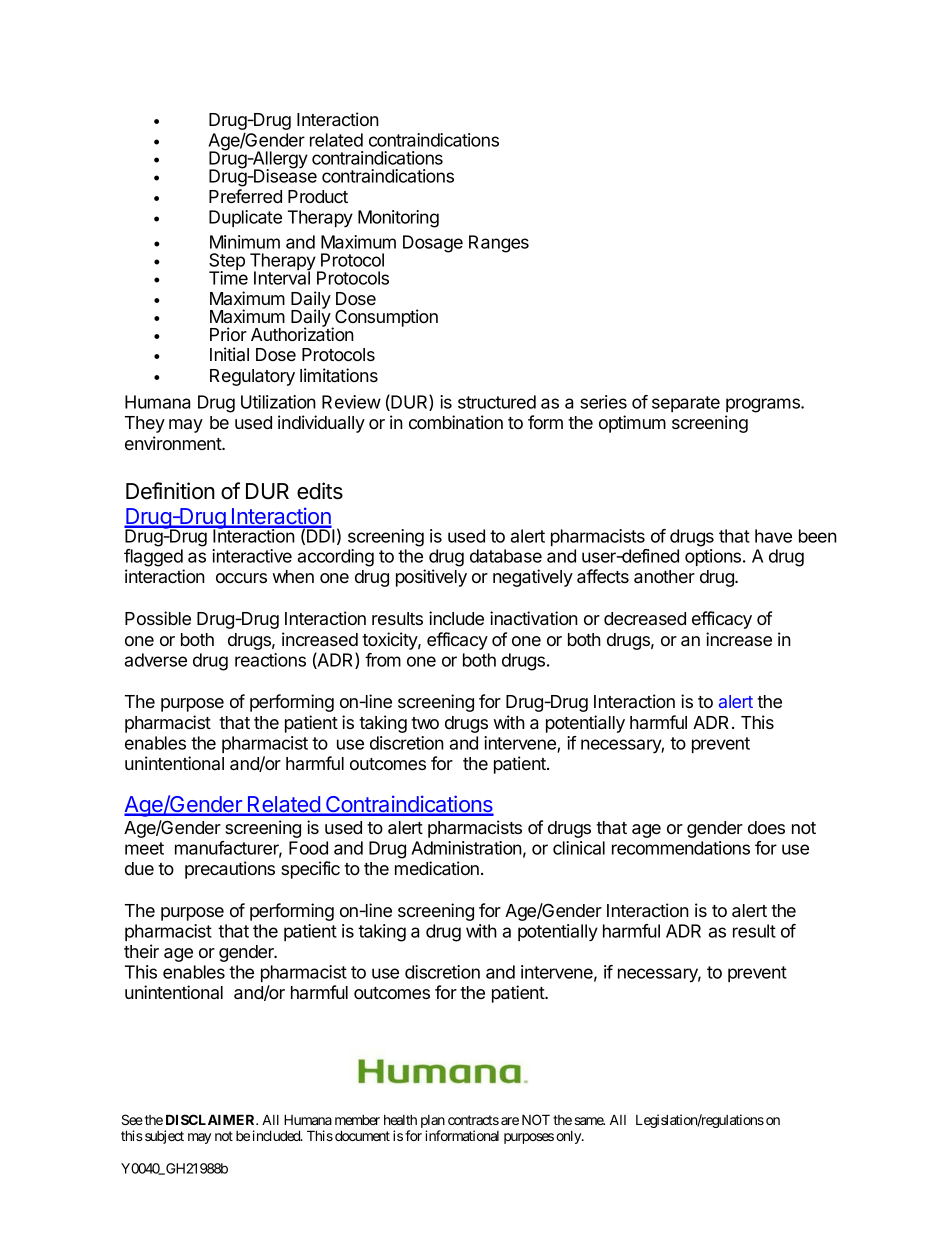 Image resolution: width=952 pixels, height=1233 pixels. What do you see at coordinates (164, 1137) in the screenshot?
I see `subject` at bounding box center [164, 1137].
